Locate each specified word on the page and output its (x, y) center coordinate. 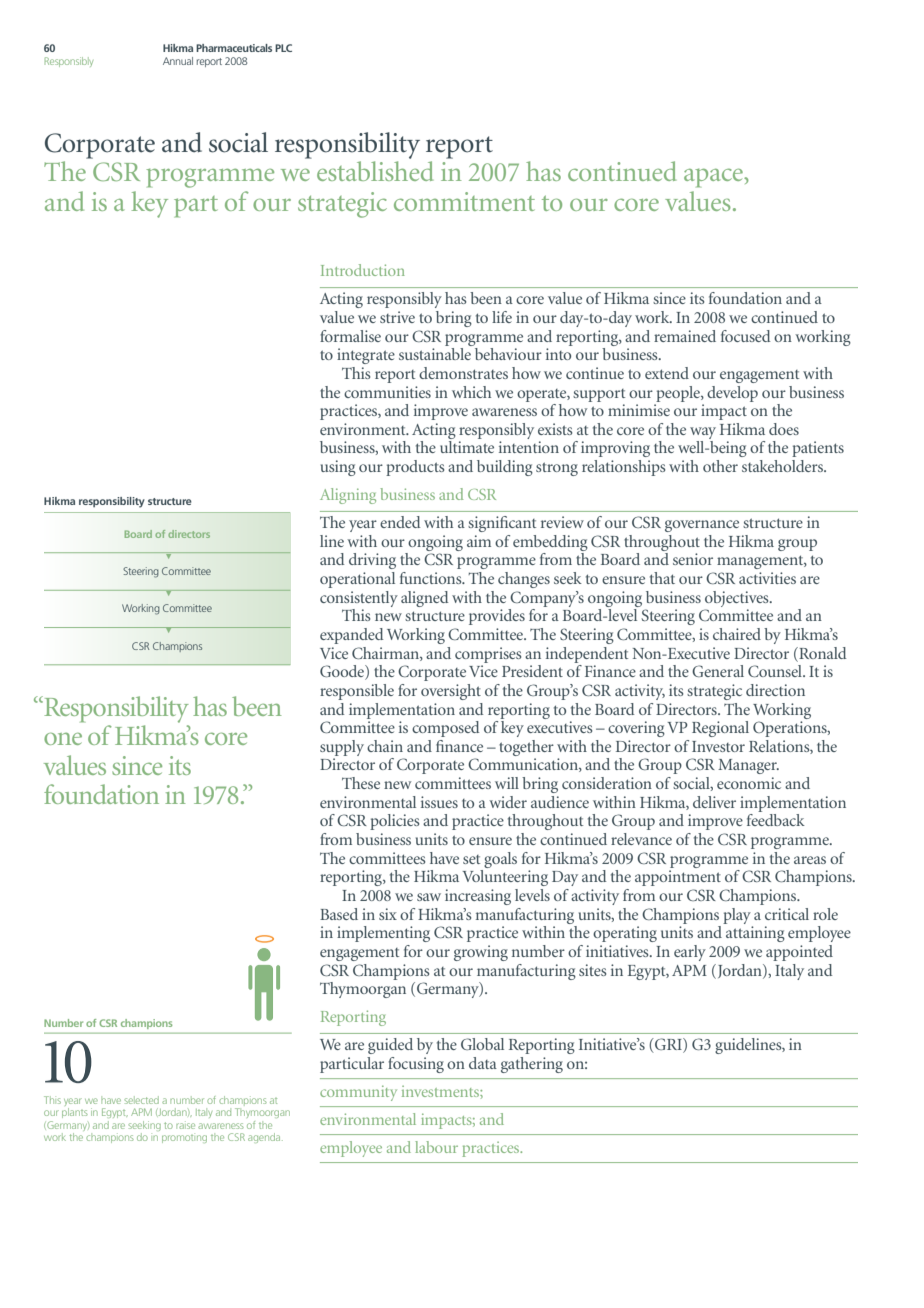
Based (339, 914)
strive (397, 317)
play (737, 916)
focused (746, 336)
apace (714, 178)
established (375, 171)
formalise (350, 336)
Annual (178, 61)
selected (142, 1100)
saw (429, 897)
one (63, 739)
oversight (451, 692)
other (720, 466)
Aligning (348, 496)
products (415, 468)
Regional (720, 729)
